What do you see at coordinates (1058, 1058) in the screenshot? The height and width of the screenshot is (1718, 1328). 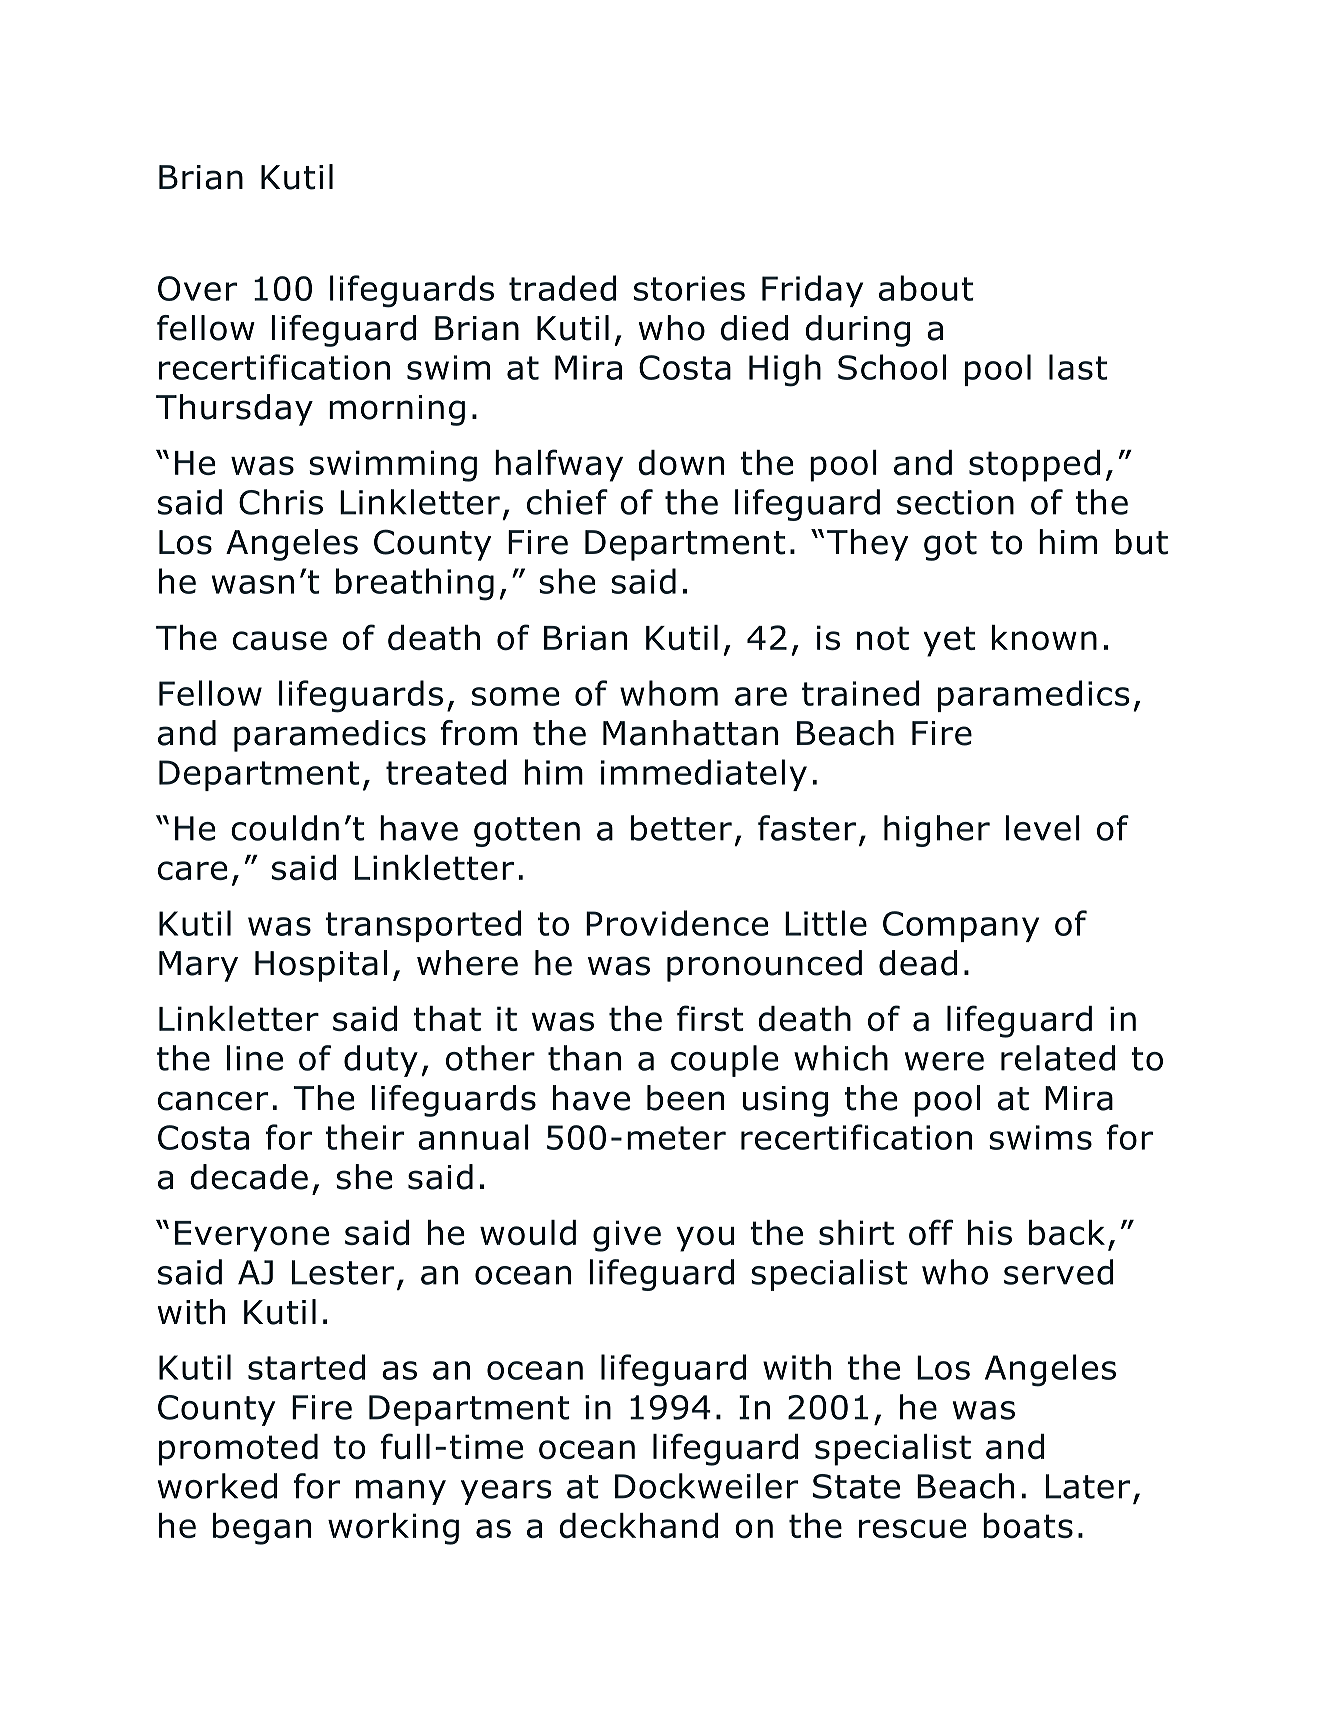 I see `related` at bounding box center [1058, 1058].
